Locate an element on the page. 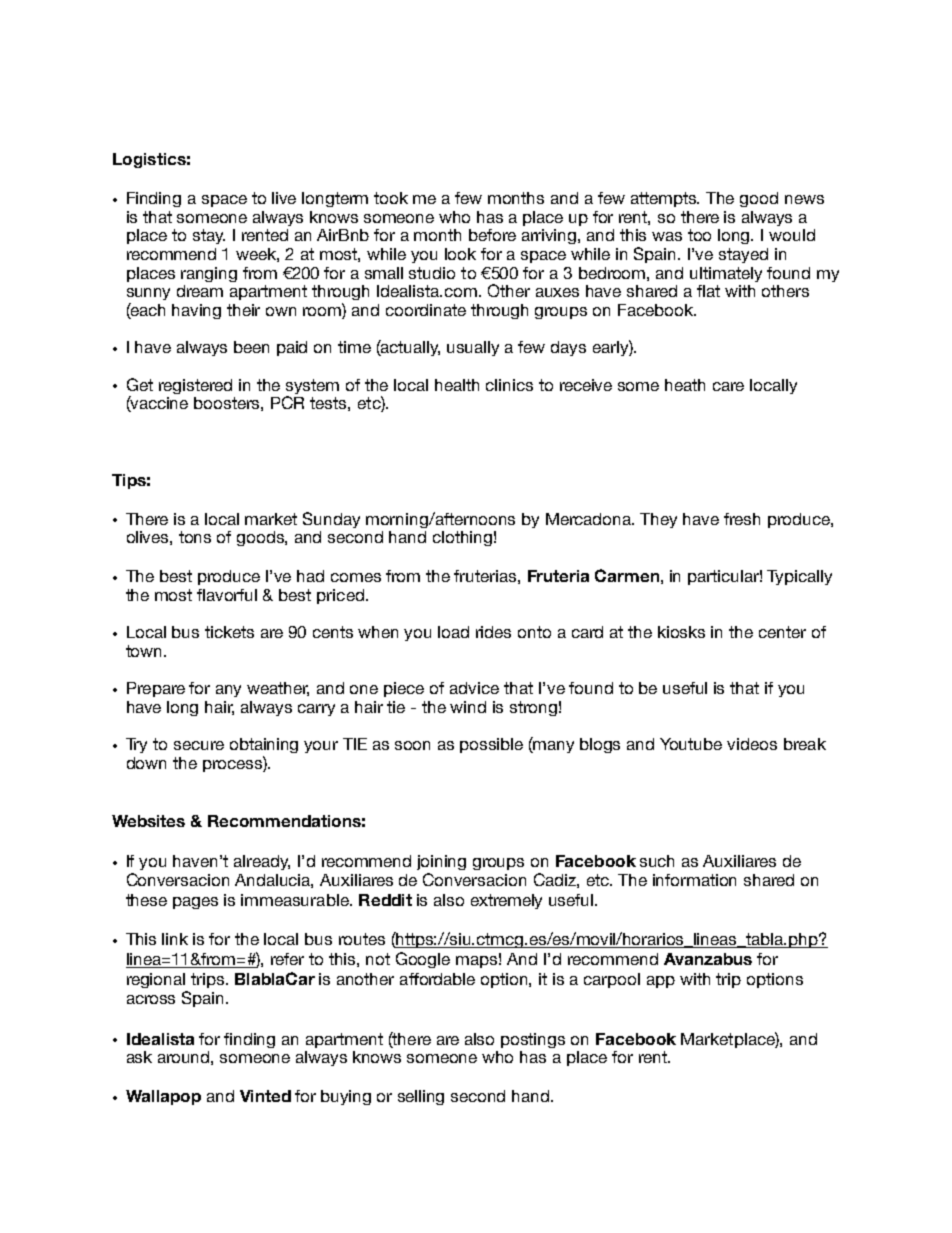 The height and width of the image is (1233, 952). tons is located at coordinates (195, 537).
